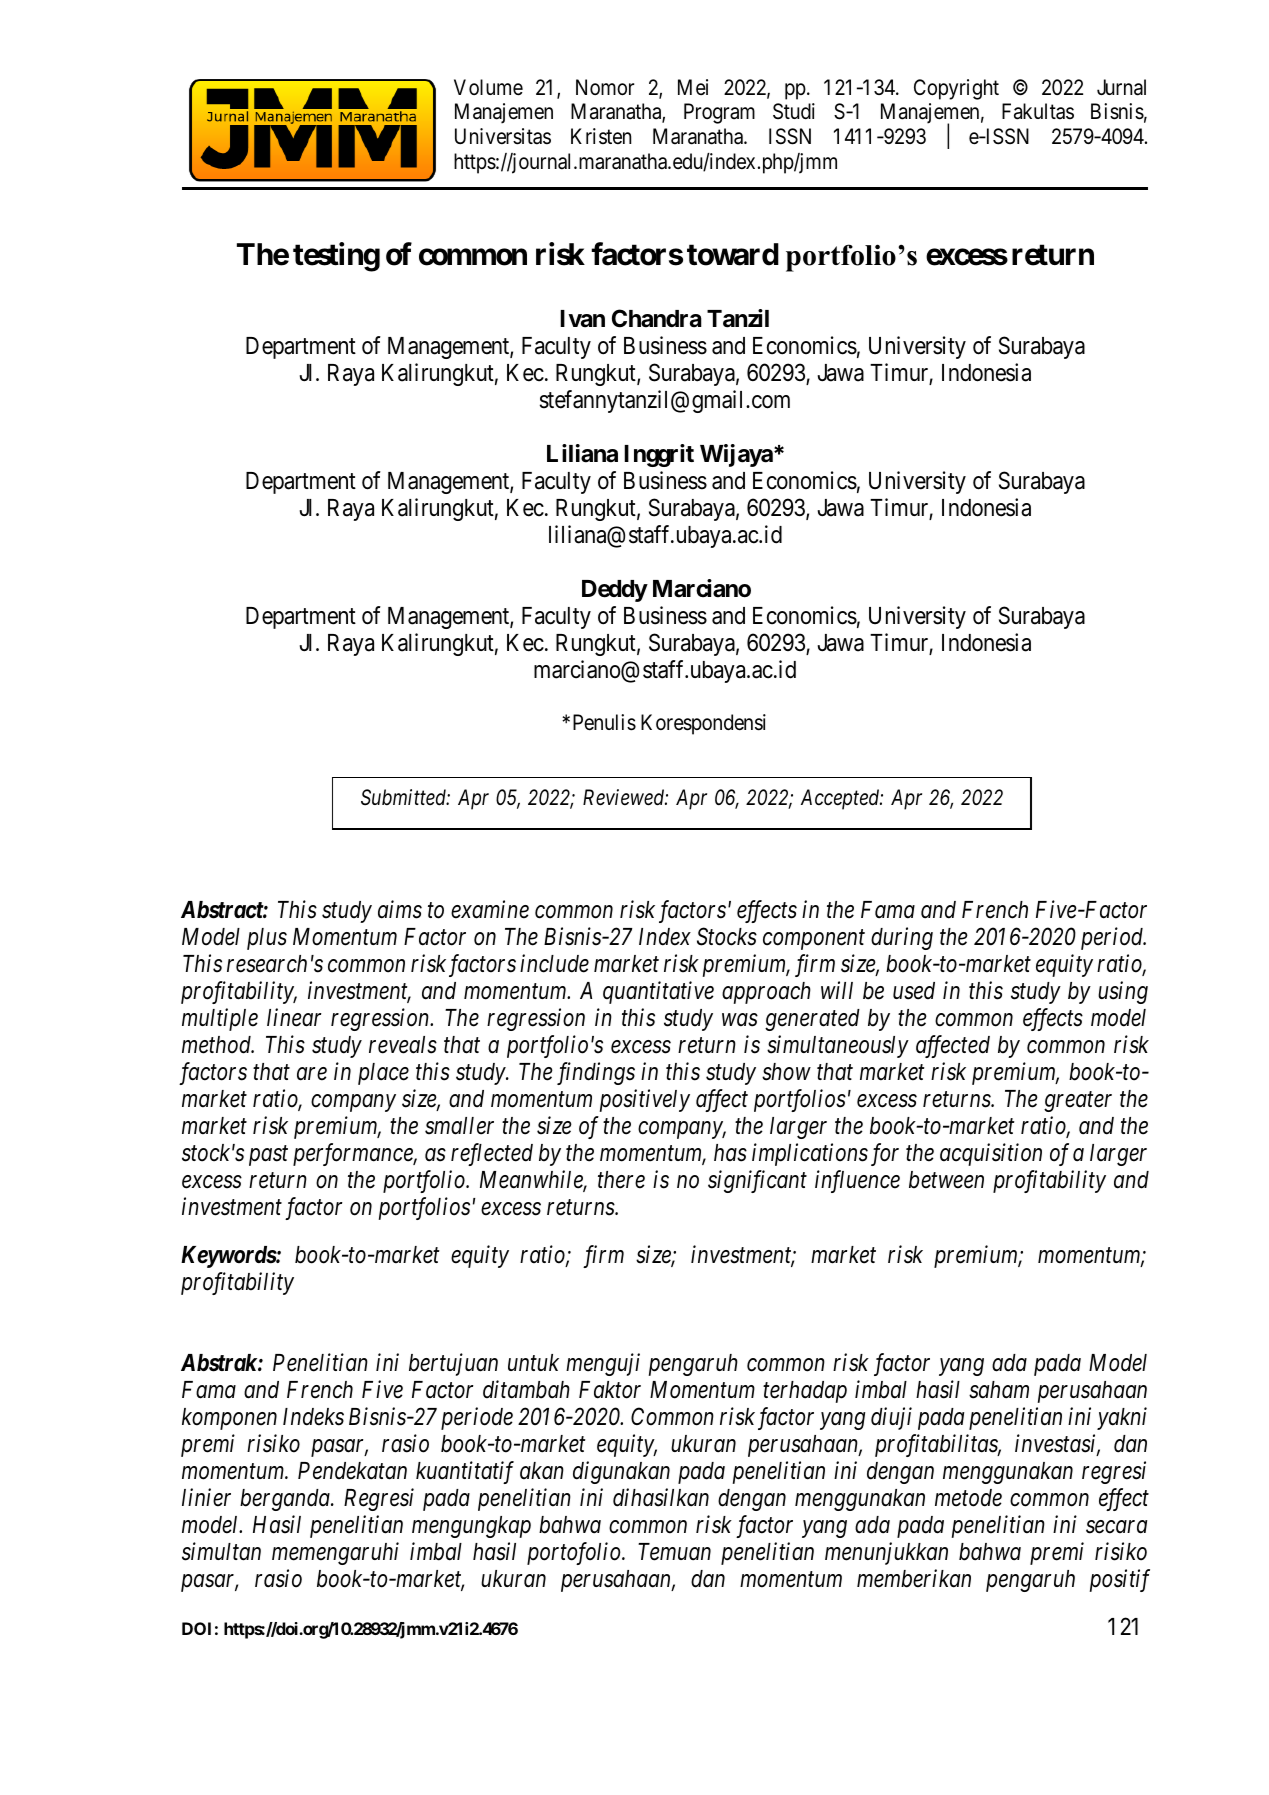  I want to click on examine, so click(490, 910).
